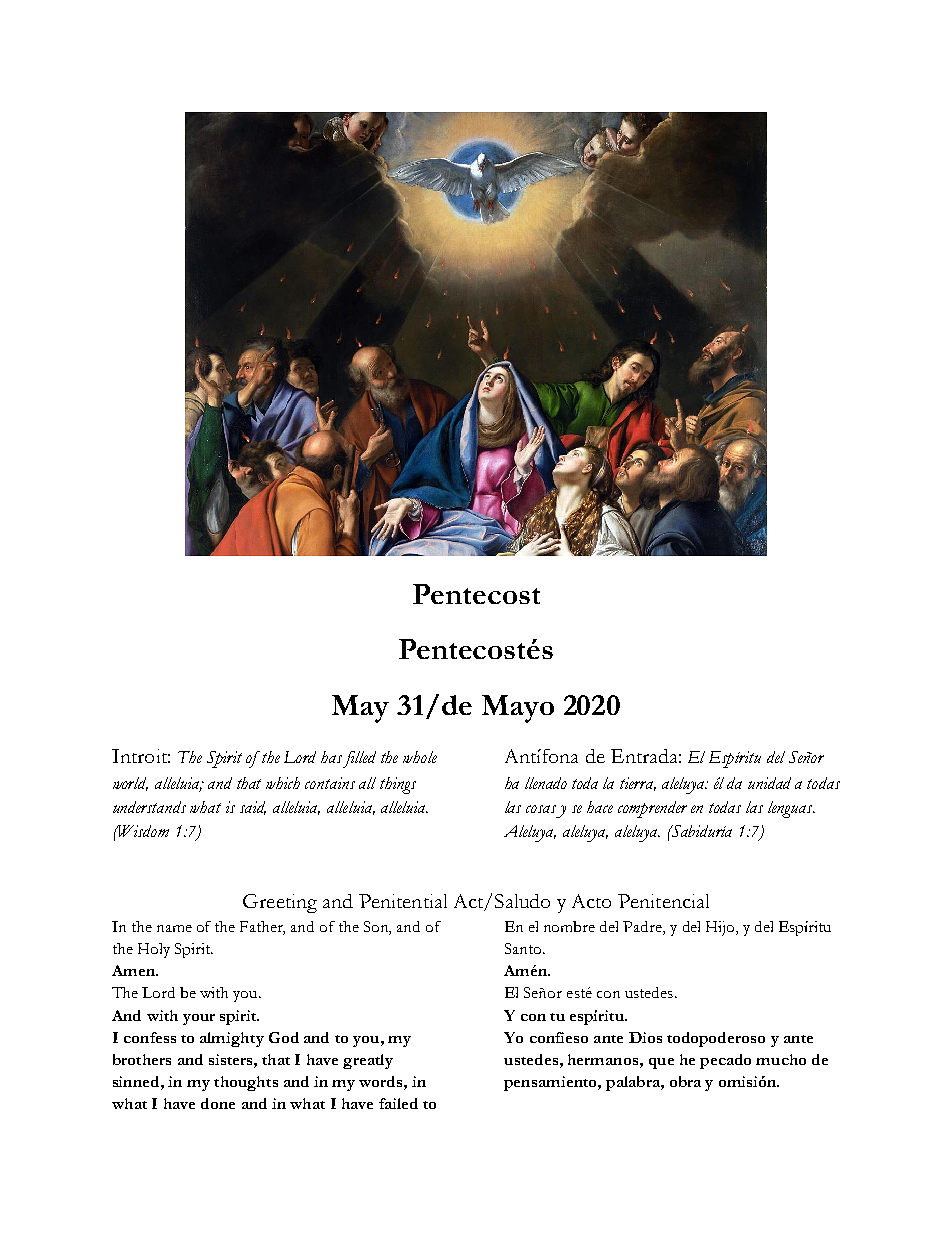  What do you see at coordinates (643, 928) in the document?
I see `Padre` at bounding box center [643, 928].
